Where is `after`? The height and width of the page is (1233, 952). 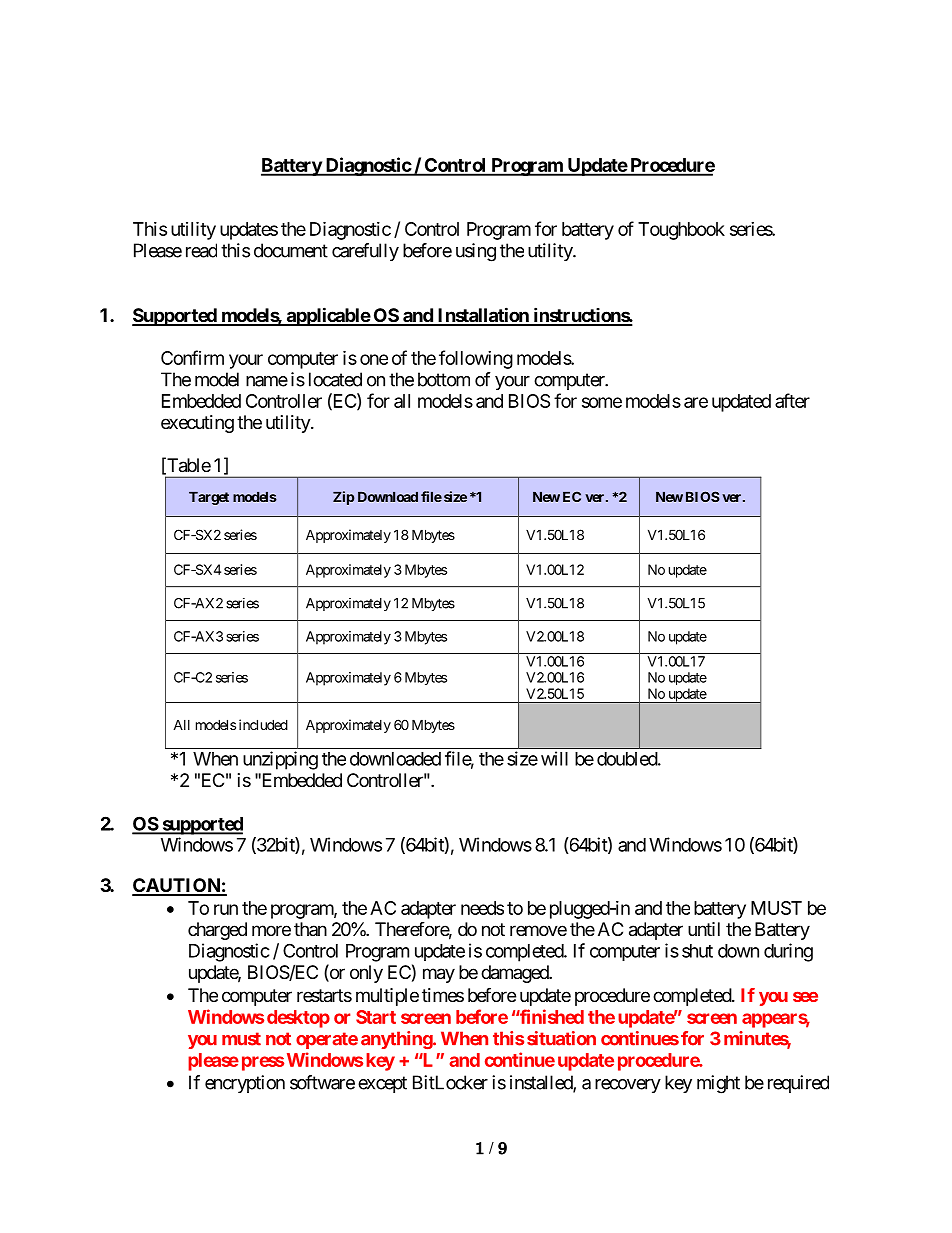
after is located at coordinates (792, 400).
